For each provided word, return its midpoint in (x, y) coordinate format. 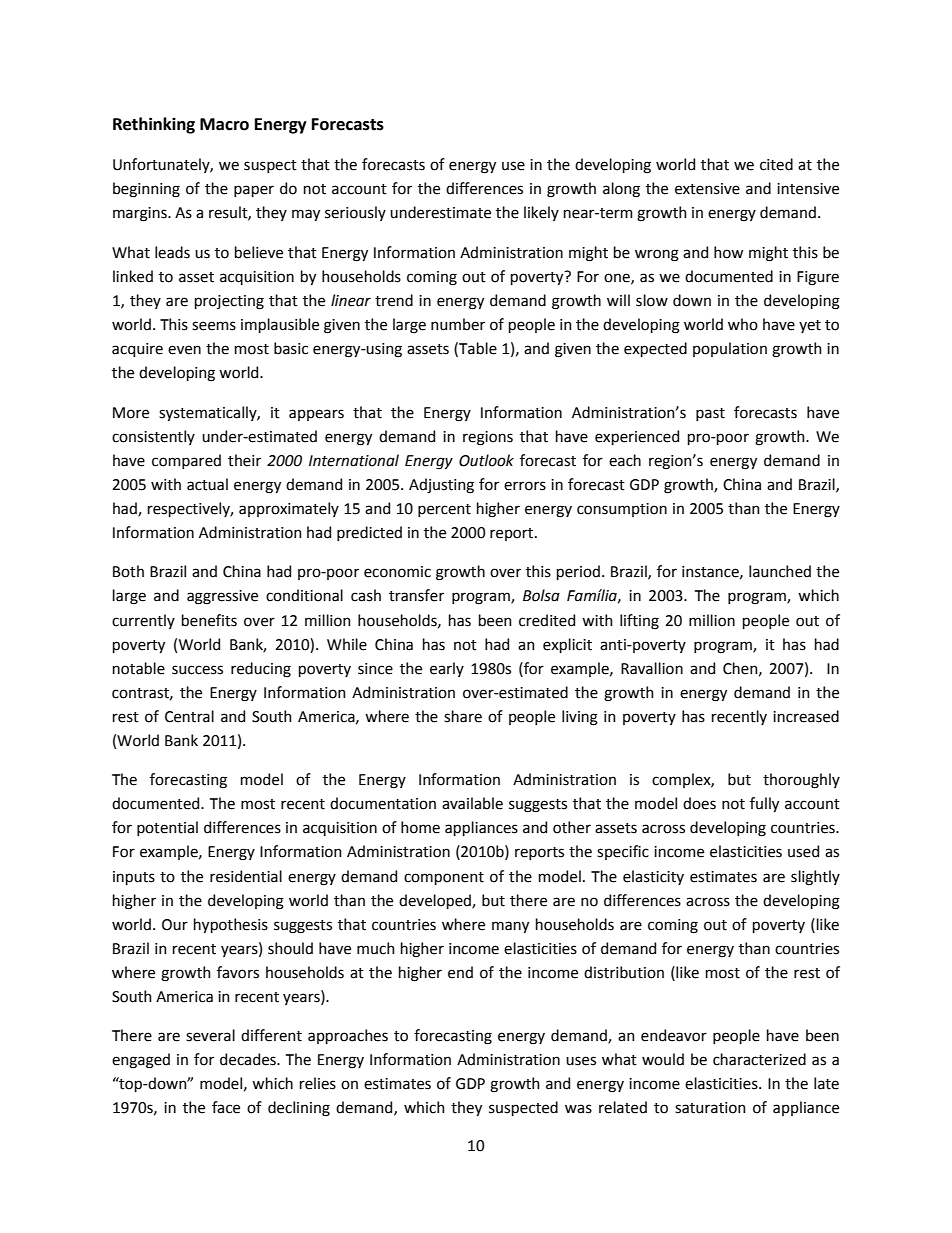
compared (186, 461)
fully (764, 804)
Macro (224, 124)
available (472, 803)
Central (189, 716)
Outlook (486, 460)
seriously (355, 213)
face (226, 1107)
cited (776, 164)
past (710, 414)
